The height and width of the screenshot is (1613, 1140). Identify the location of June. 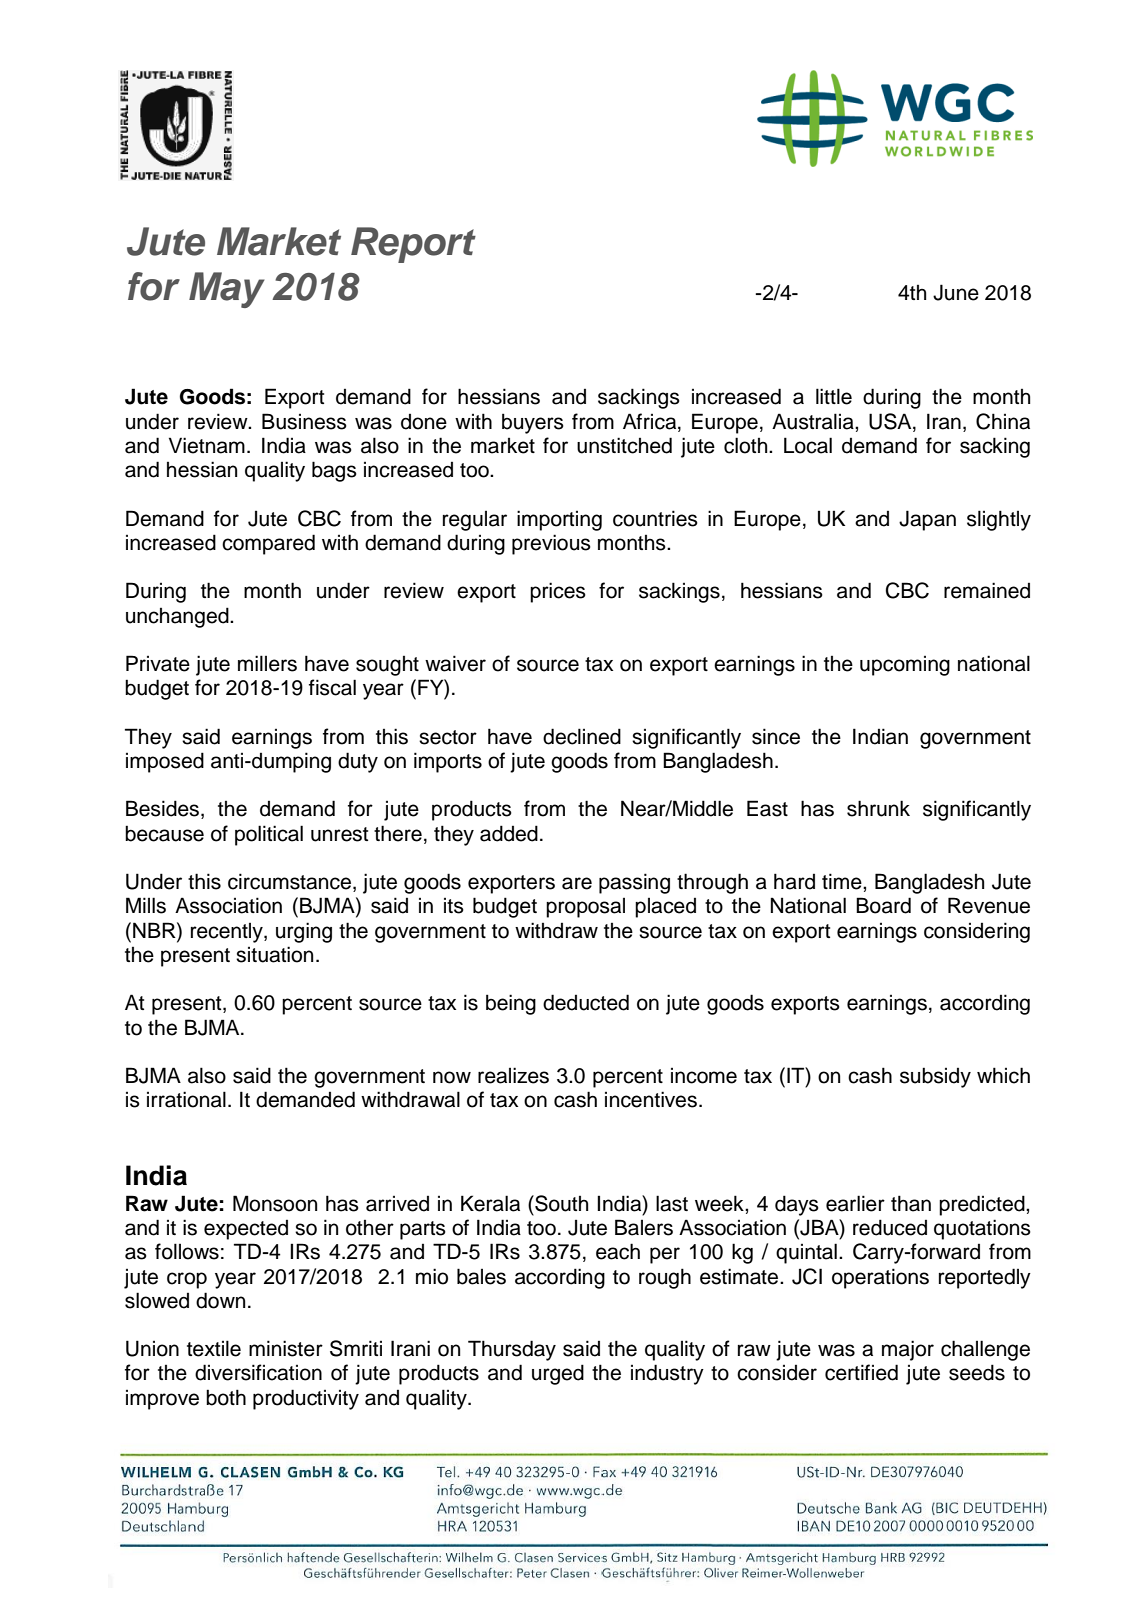
(956, 292).
